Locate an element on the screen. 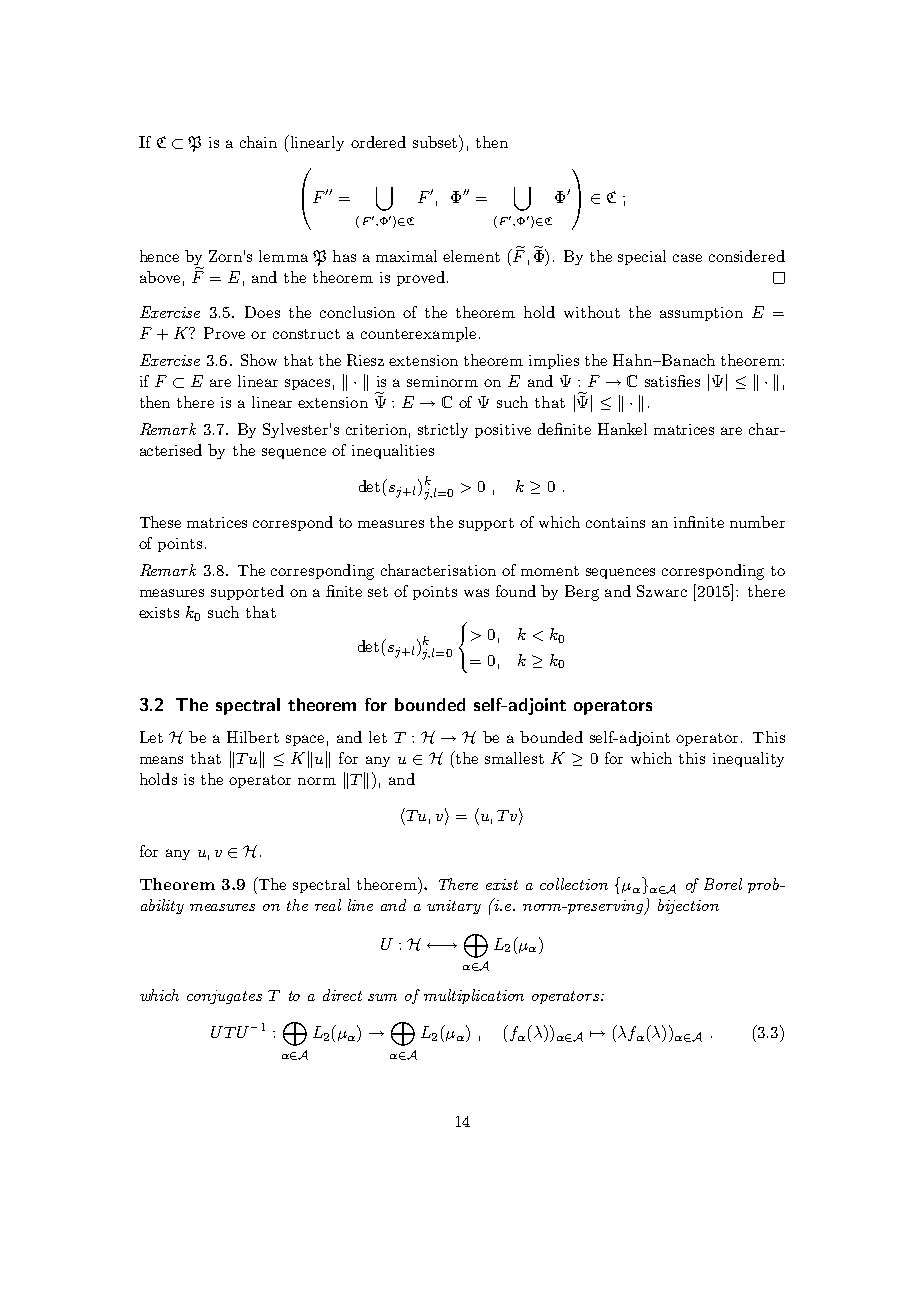 The height and width of the screenshot is (1308, 924). Hilbert is located at coordinates (253, 737).
